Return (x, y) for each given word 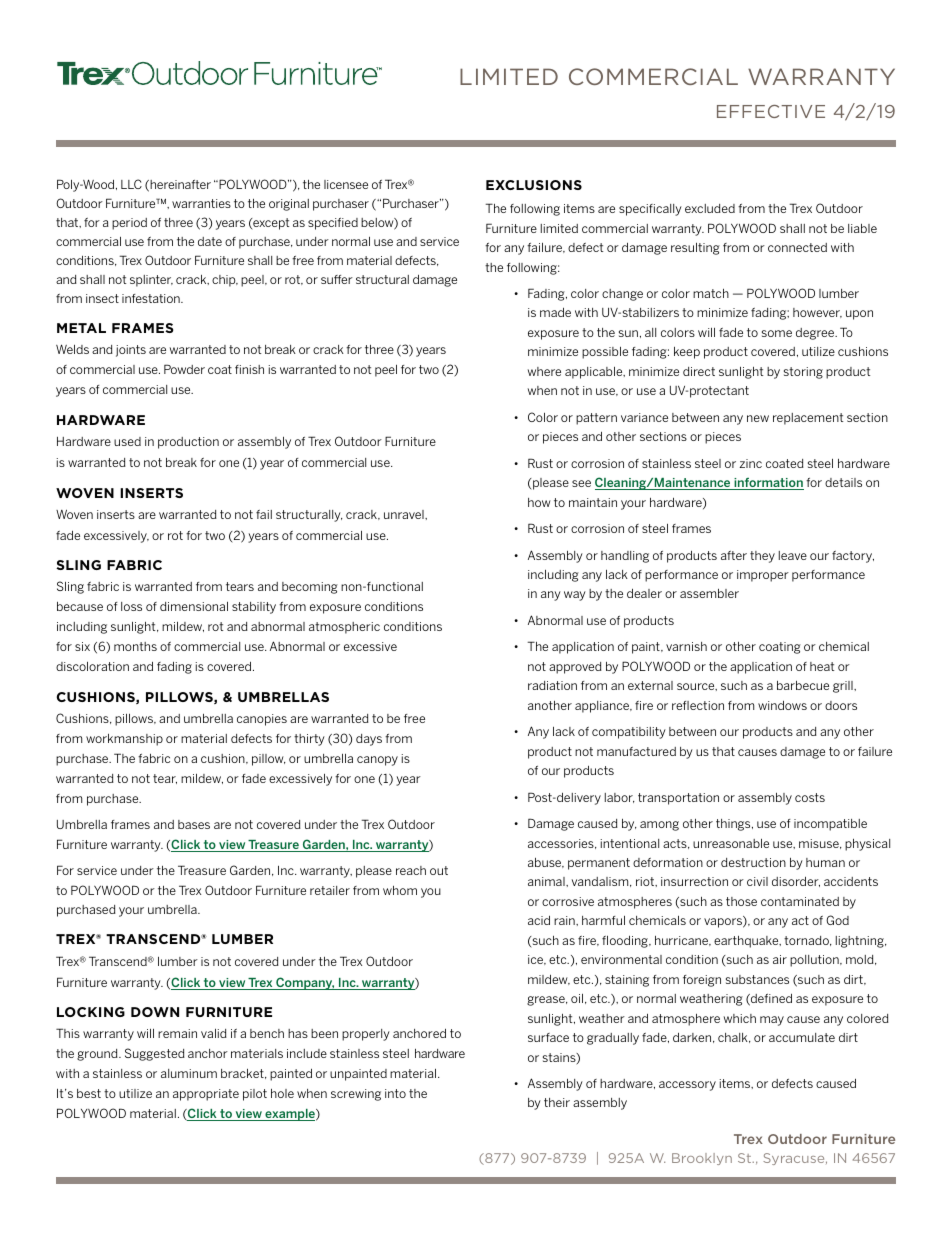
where (544, 371)
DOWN (155, 1012)
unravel (405, 514)
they (762, 557)
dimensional (194, 606)
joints (131, 351)
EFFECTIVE (771, 111)
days (369, 740)
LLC (131, 184)
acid (539, 920)
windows (782, 705)
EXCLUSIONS (534, 185)
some (777, 333)
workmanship (124, 740)
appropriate (206, 1095)
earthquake (747, 942)
